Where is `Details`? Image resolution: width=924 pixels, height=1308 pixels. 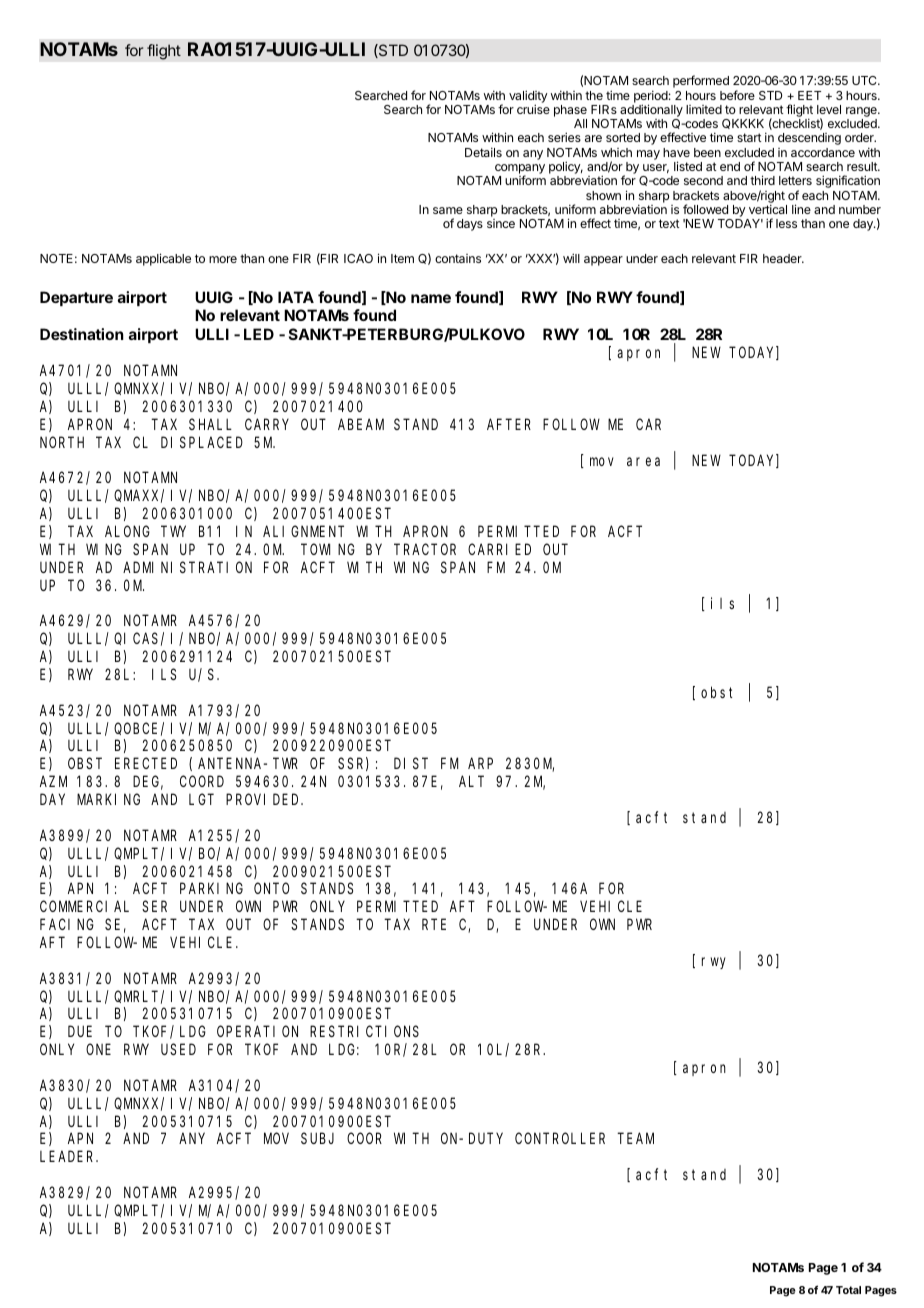
Details is located at coordinates (483, 152).
